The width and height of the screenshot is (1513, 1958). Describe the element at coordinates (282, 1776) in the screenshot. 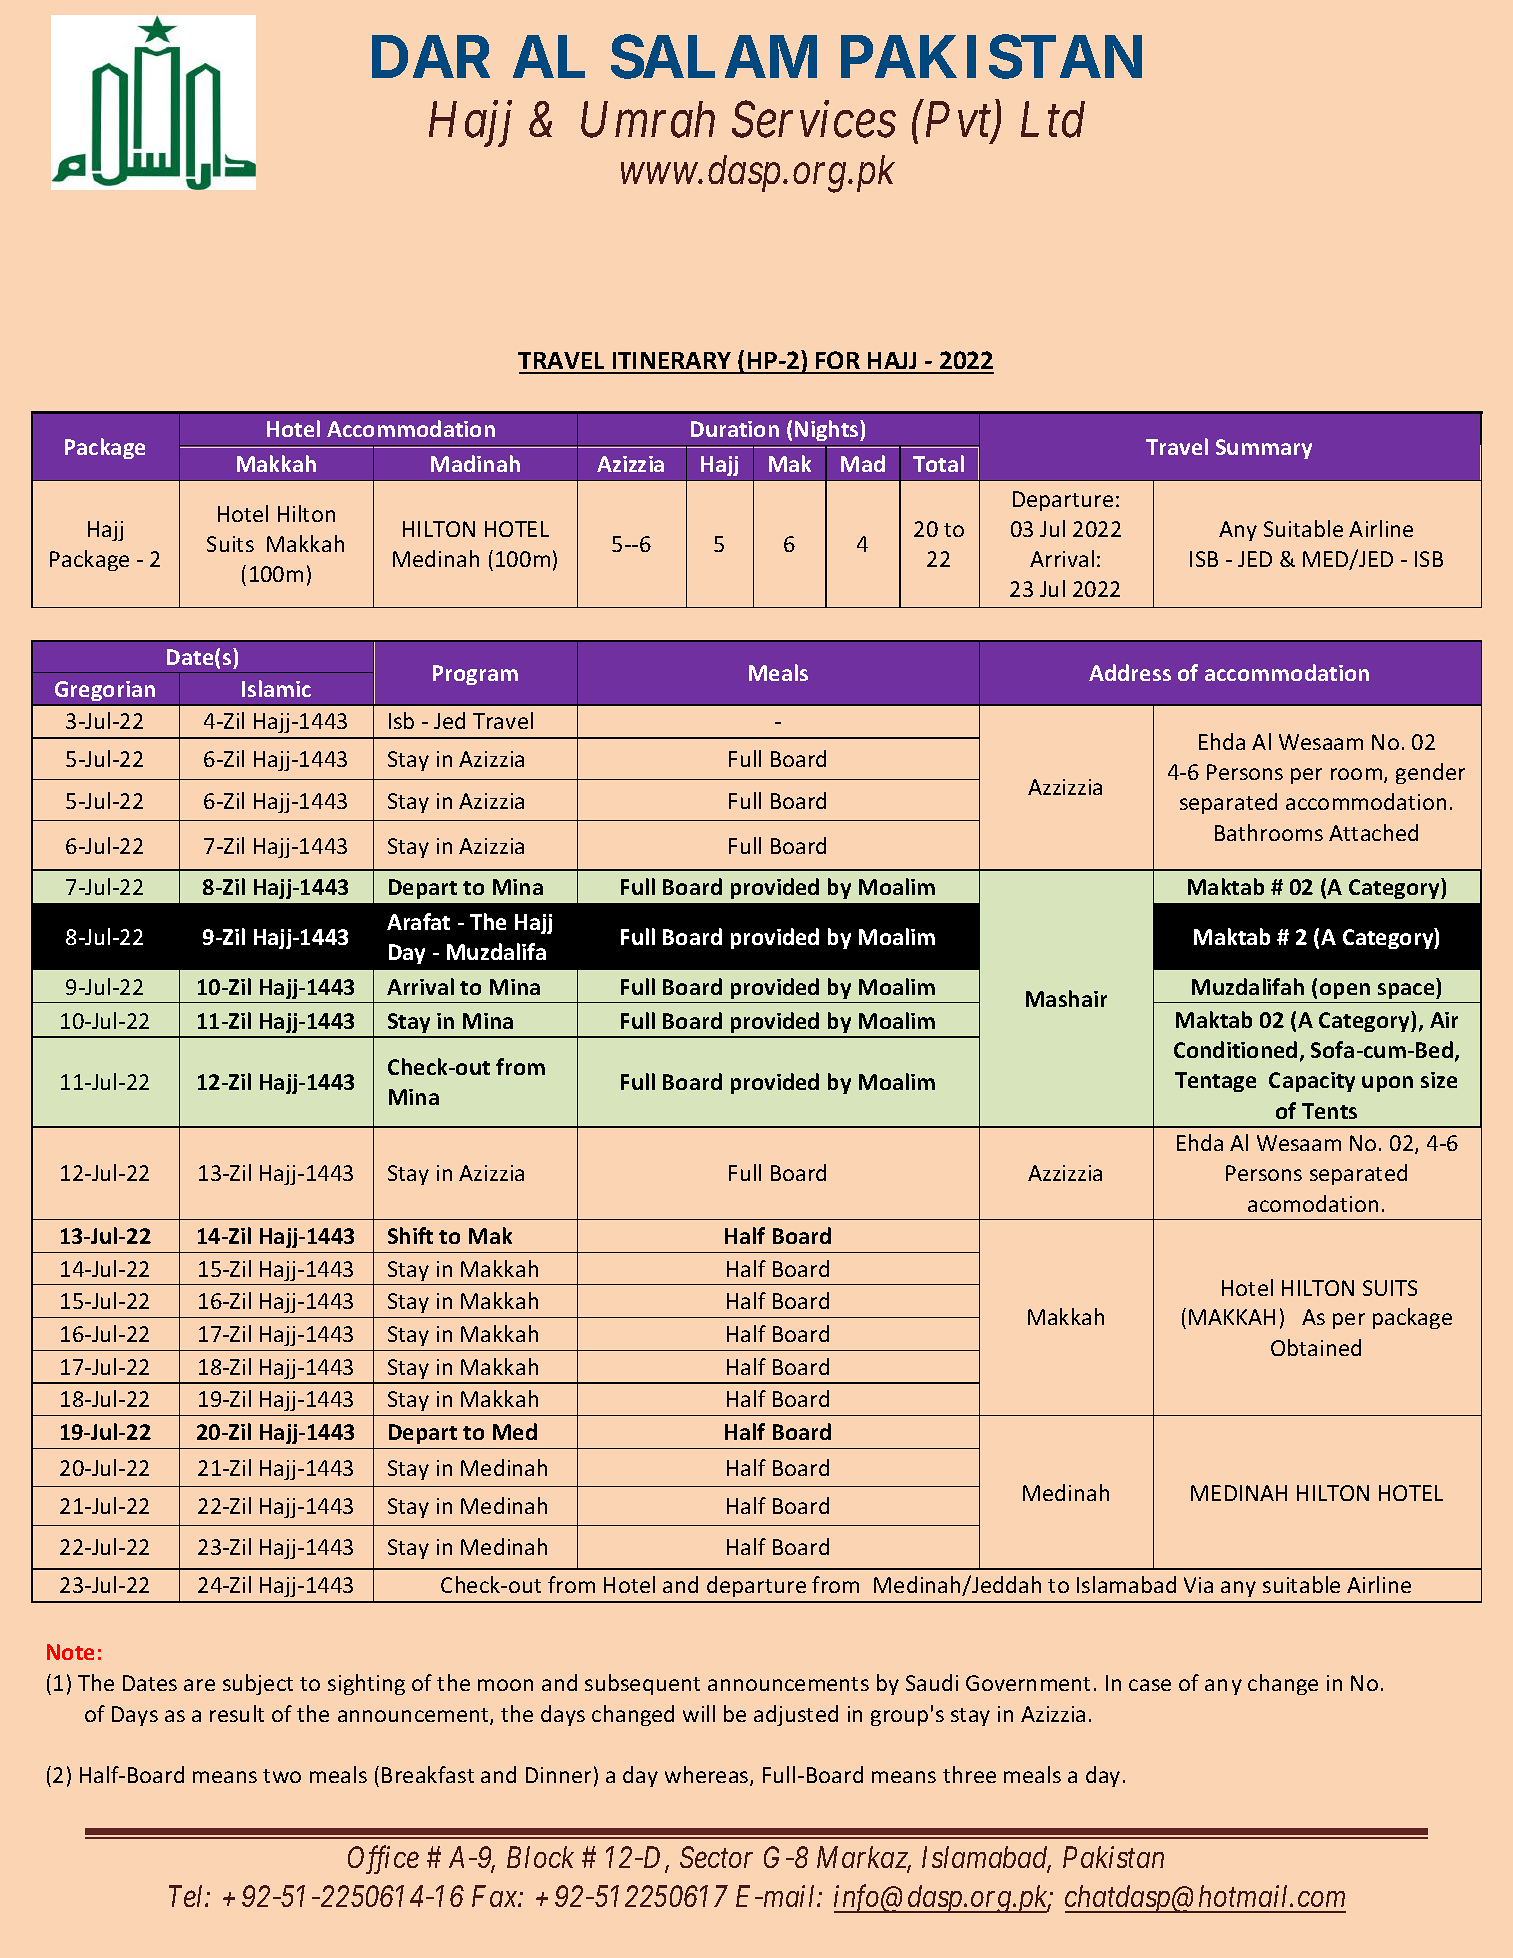

I see `two` at that location.
